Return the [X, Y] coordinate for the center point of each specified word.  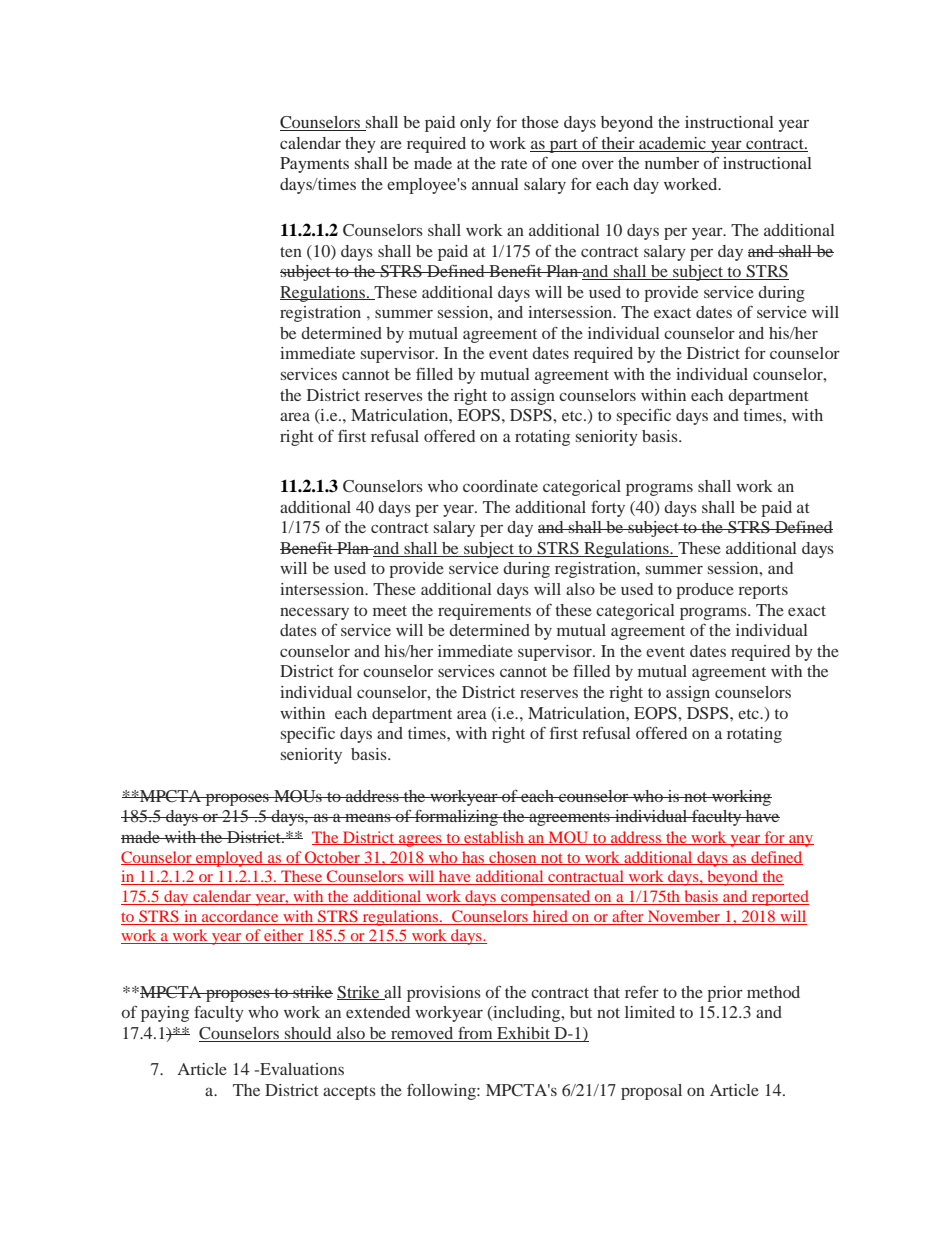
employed [230, 859]
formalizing [456, 818]
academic [672, 144]
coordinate [500, 486]
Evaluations [301, 1069]
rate [514, 164]
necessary [314, 613]
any [800, 841]
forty [608, 509]
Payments [314, 165]
